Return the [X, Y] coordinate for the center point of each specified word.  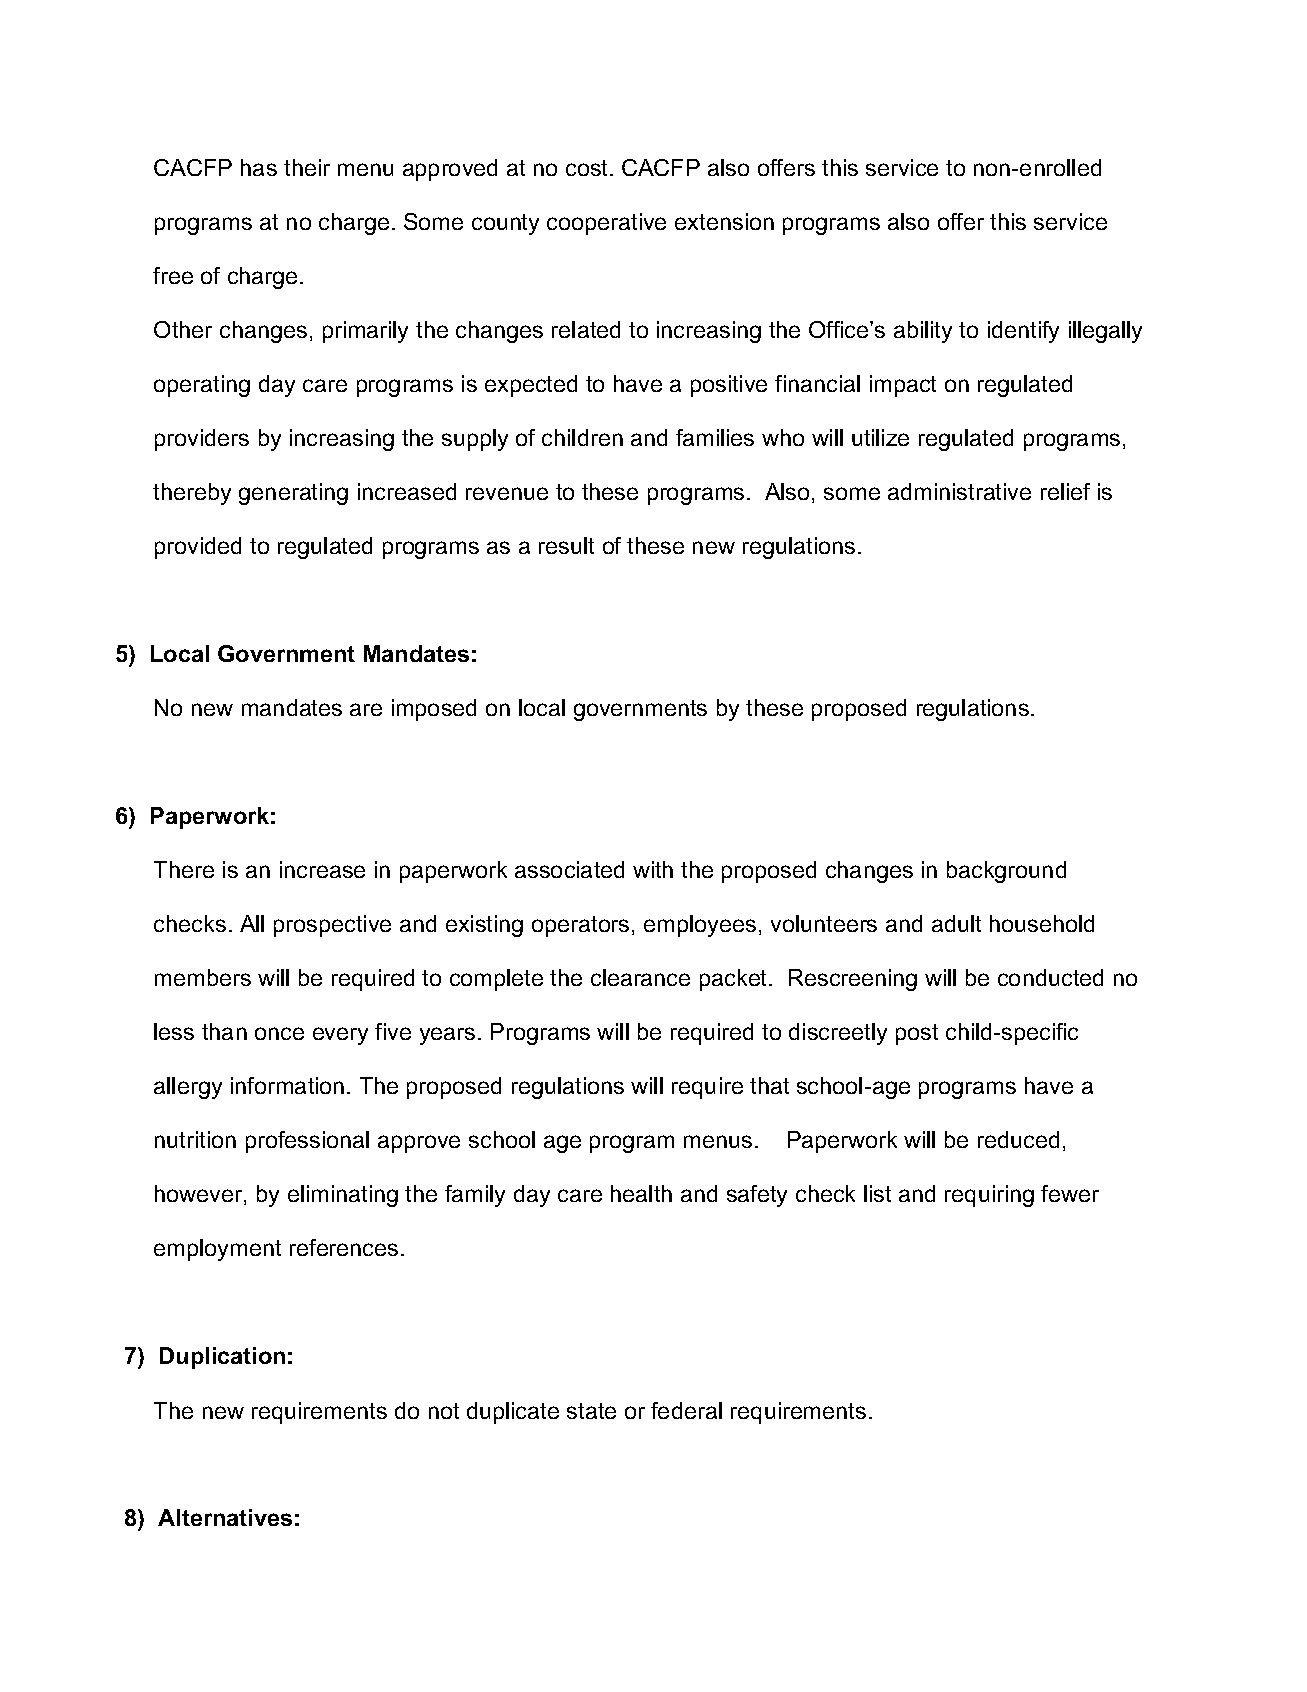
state [591, 1411]
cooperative [606, 224]
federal [686, 1410]
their [307, 167]
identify [1023, 332]
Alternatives [225, 1517]
